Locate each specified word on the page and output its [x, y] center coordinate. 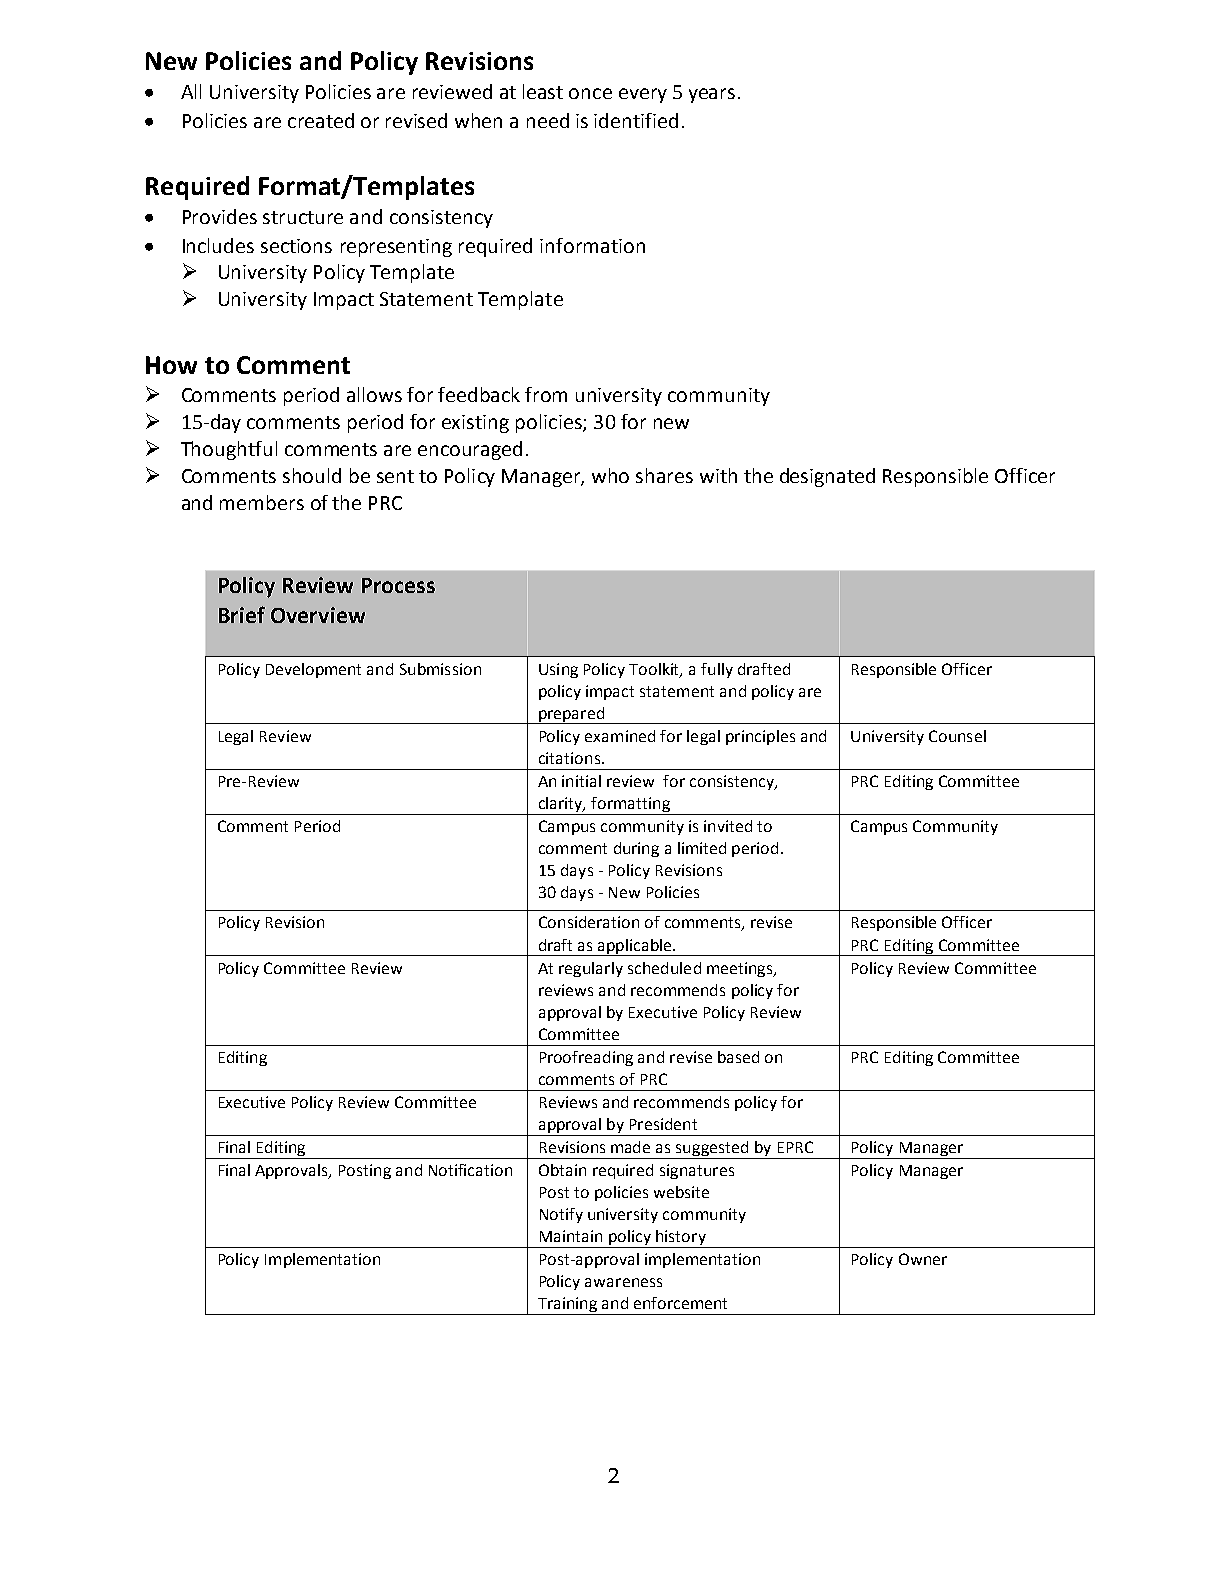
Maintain [571, 1236]
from [546, 394]
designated [827, 477]
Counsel [957, 736]
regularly [591, 969]
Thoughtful [229, 450]
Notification [470, 1170]
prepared [572, 715]
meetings [741, 969]
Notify [561, 1215]
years [712, 95]
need [548, 120]
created [321, 120]
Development [313, 670]
